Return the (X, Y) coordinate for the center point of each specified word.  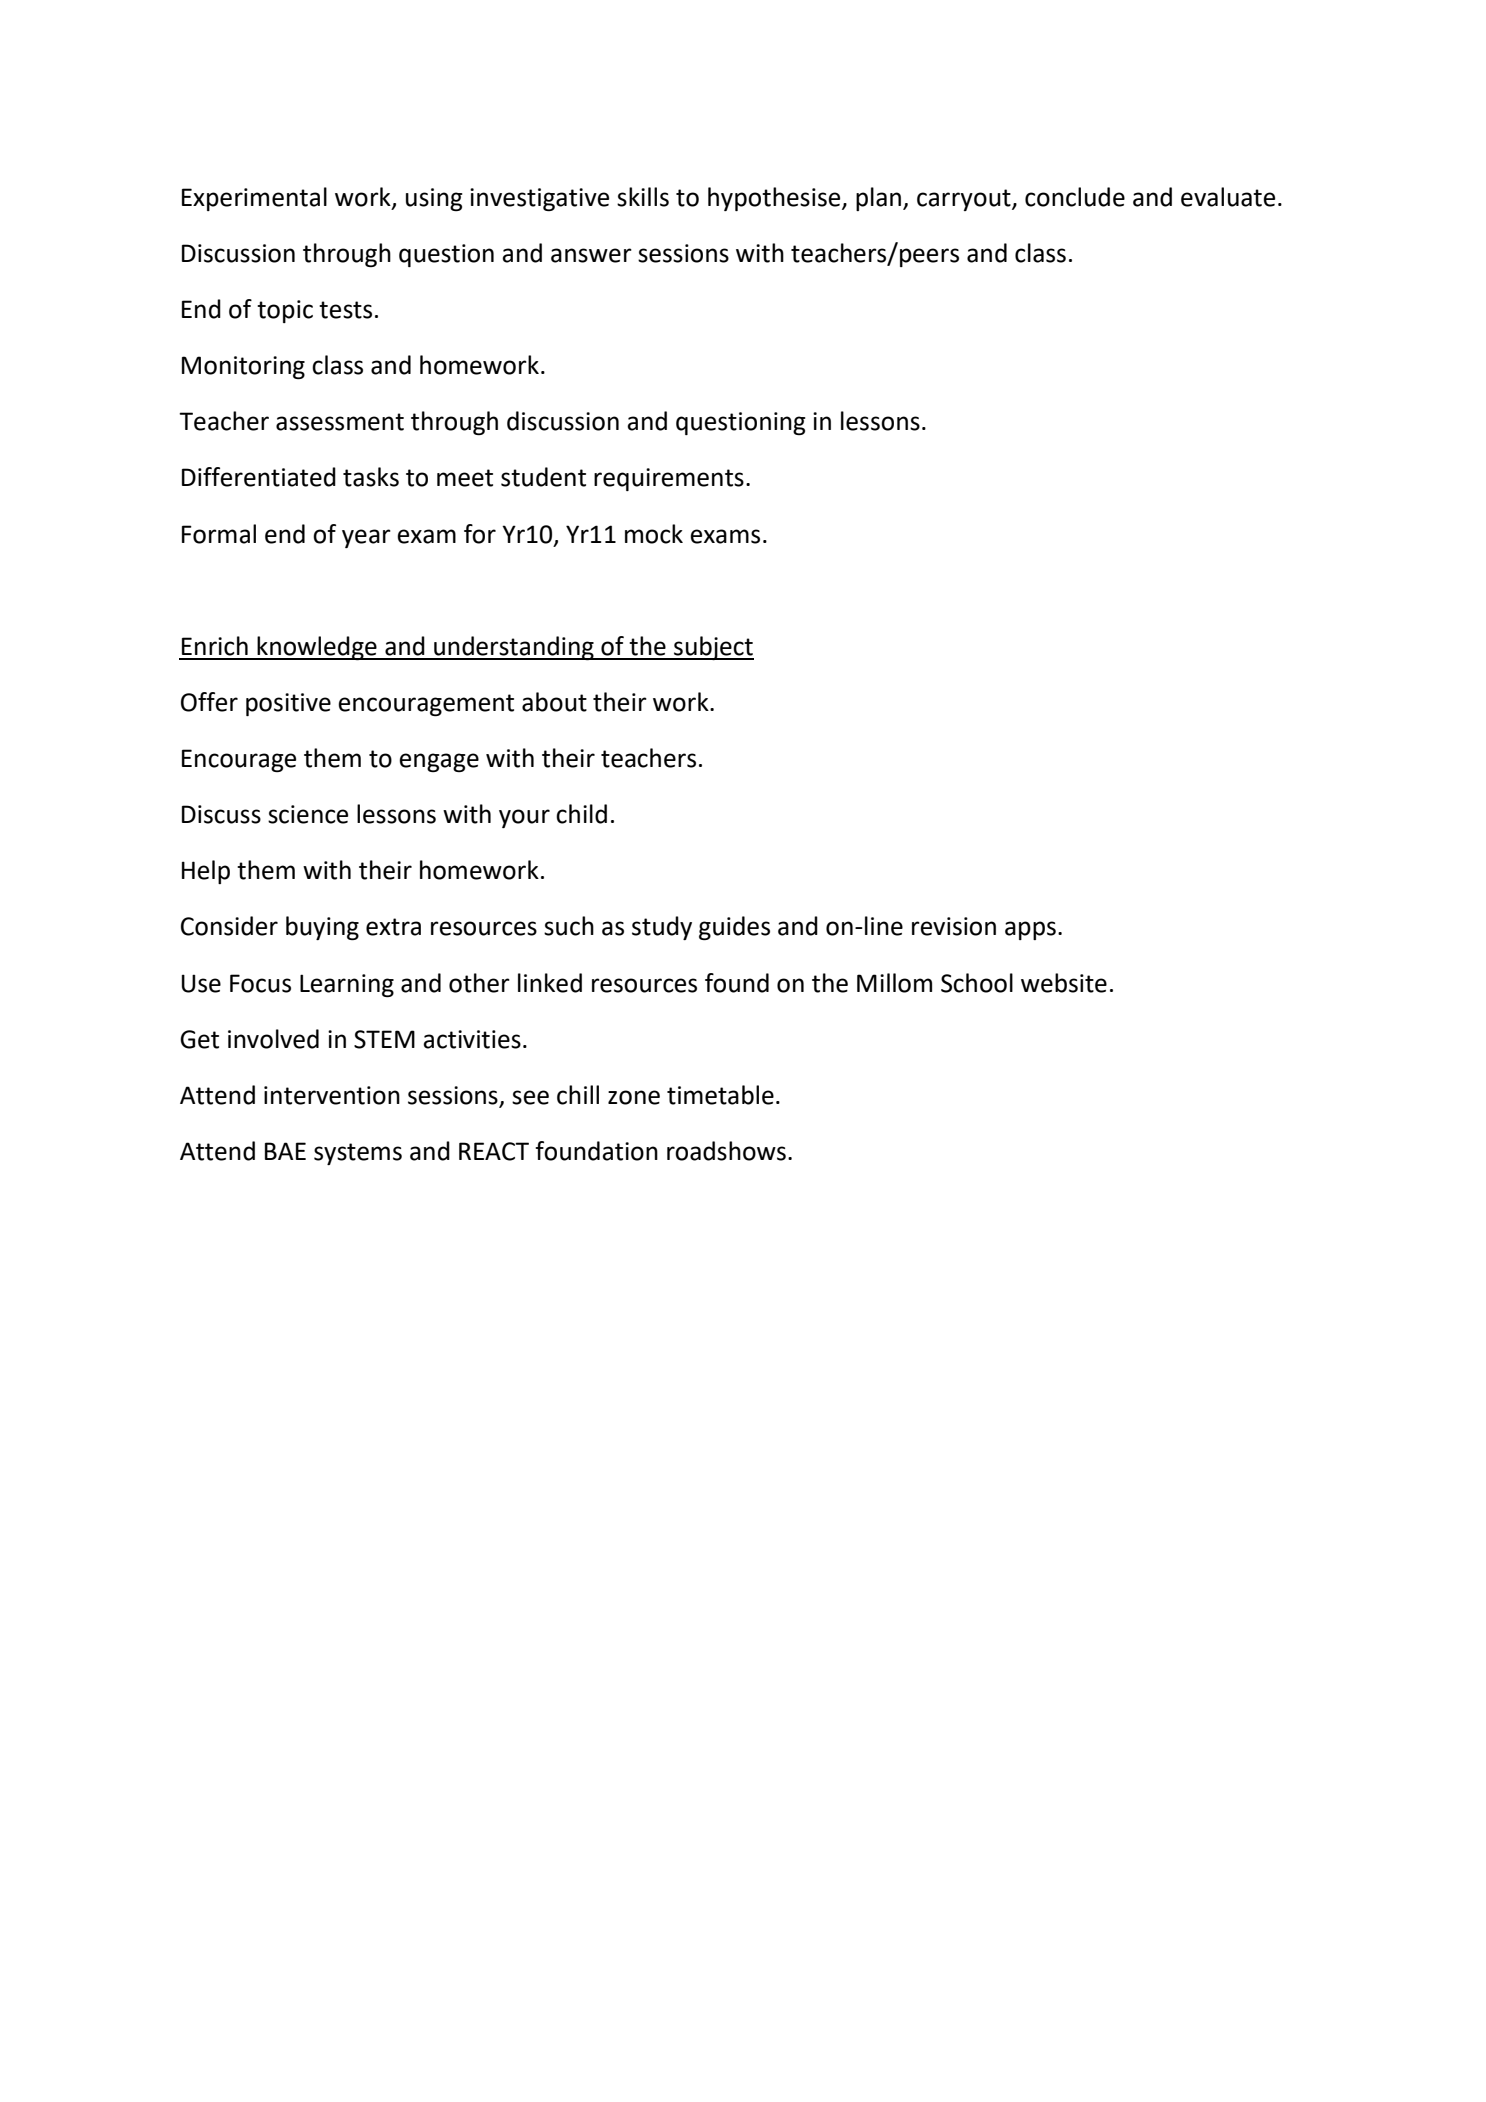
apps (1030, 930)
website (1064, 983)
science (308, 814)
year (366, 538)
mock (654, 534)
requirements (669, 479)
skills (643, 197)
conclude (1075, 197)
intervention (332, 1095)
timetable (720, 1095)
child (581, 814)
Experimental (254, 199)
